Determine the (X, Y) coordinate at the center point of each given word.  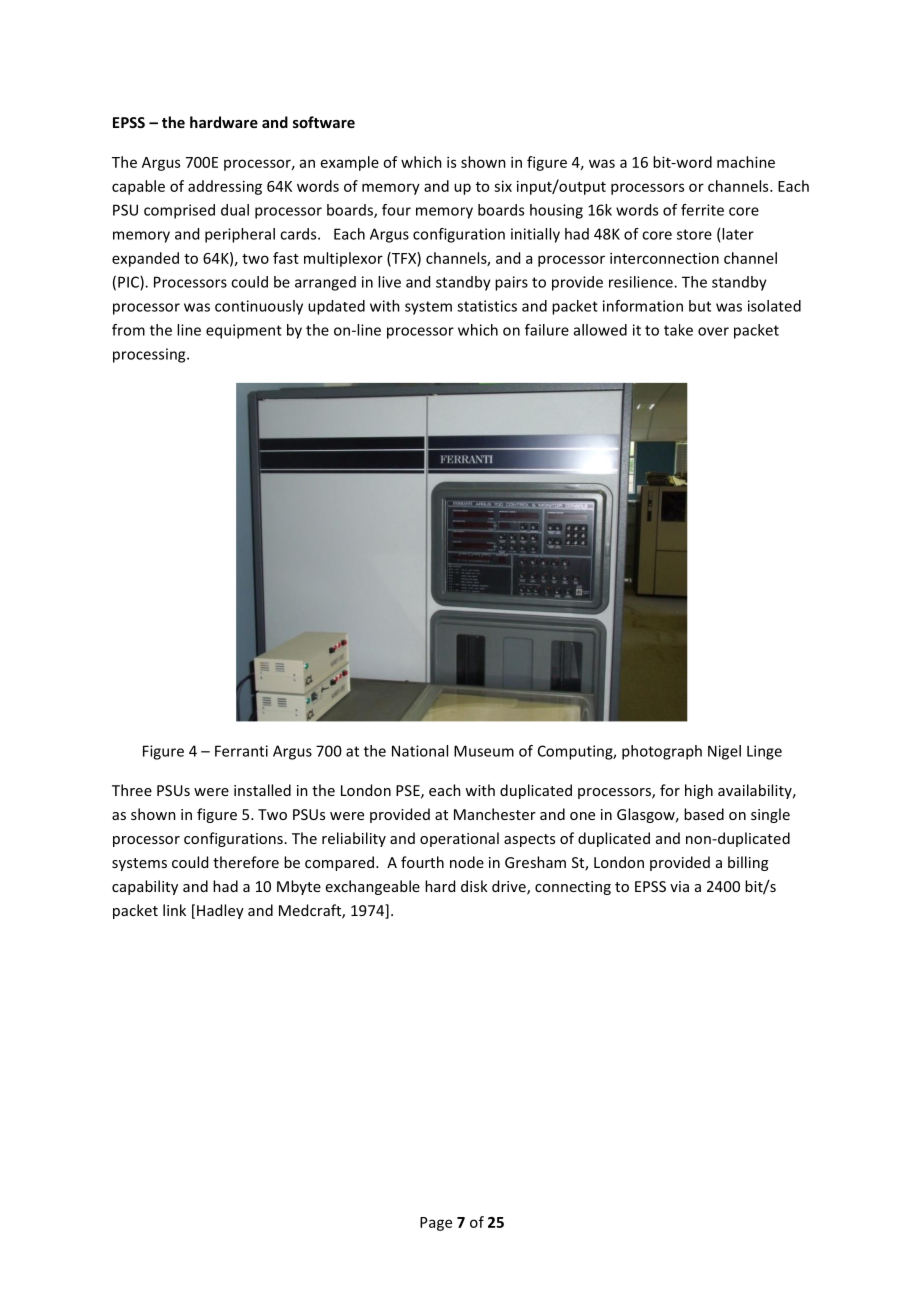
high (699, 791)
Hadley (220, 911)
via (679, 886)
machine (746, 162)
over (713, 331)
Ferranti (241, 751)
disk (474, 886)
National (420, 751)
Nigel (724, 752)
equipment (244, 331)
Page (436, 1224)
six (503, 186)
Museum (484, 751)
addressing (225, 187)
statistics (487, 306)
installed (262, 790)
